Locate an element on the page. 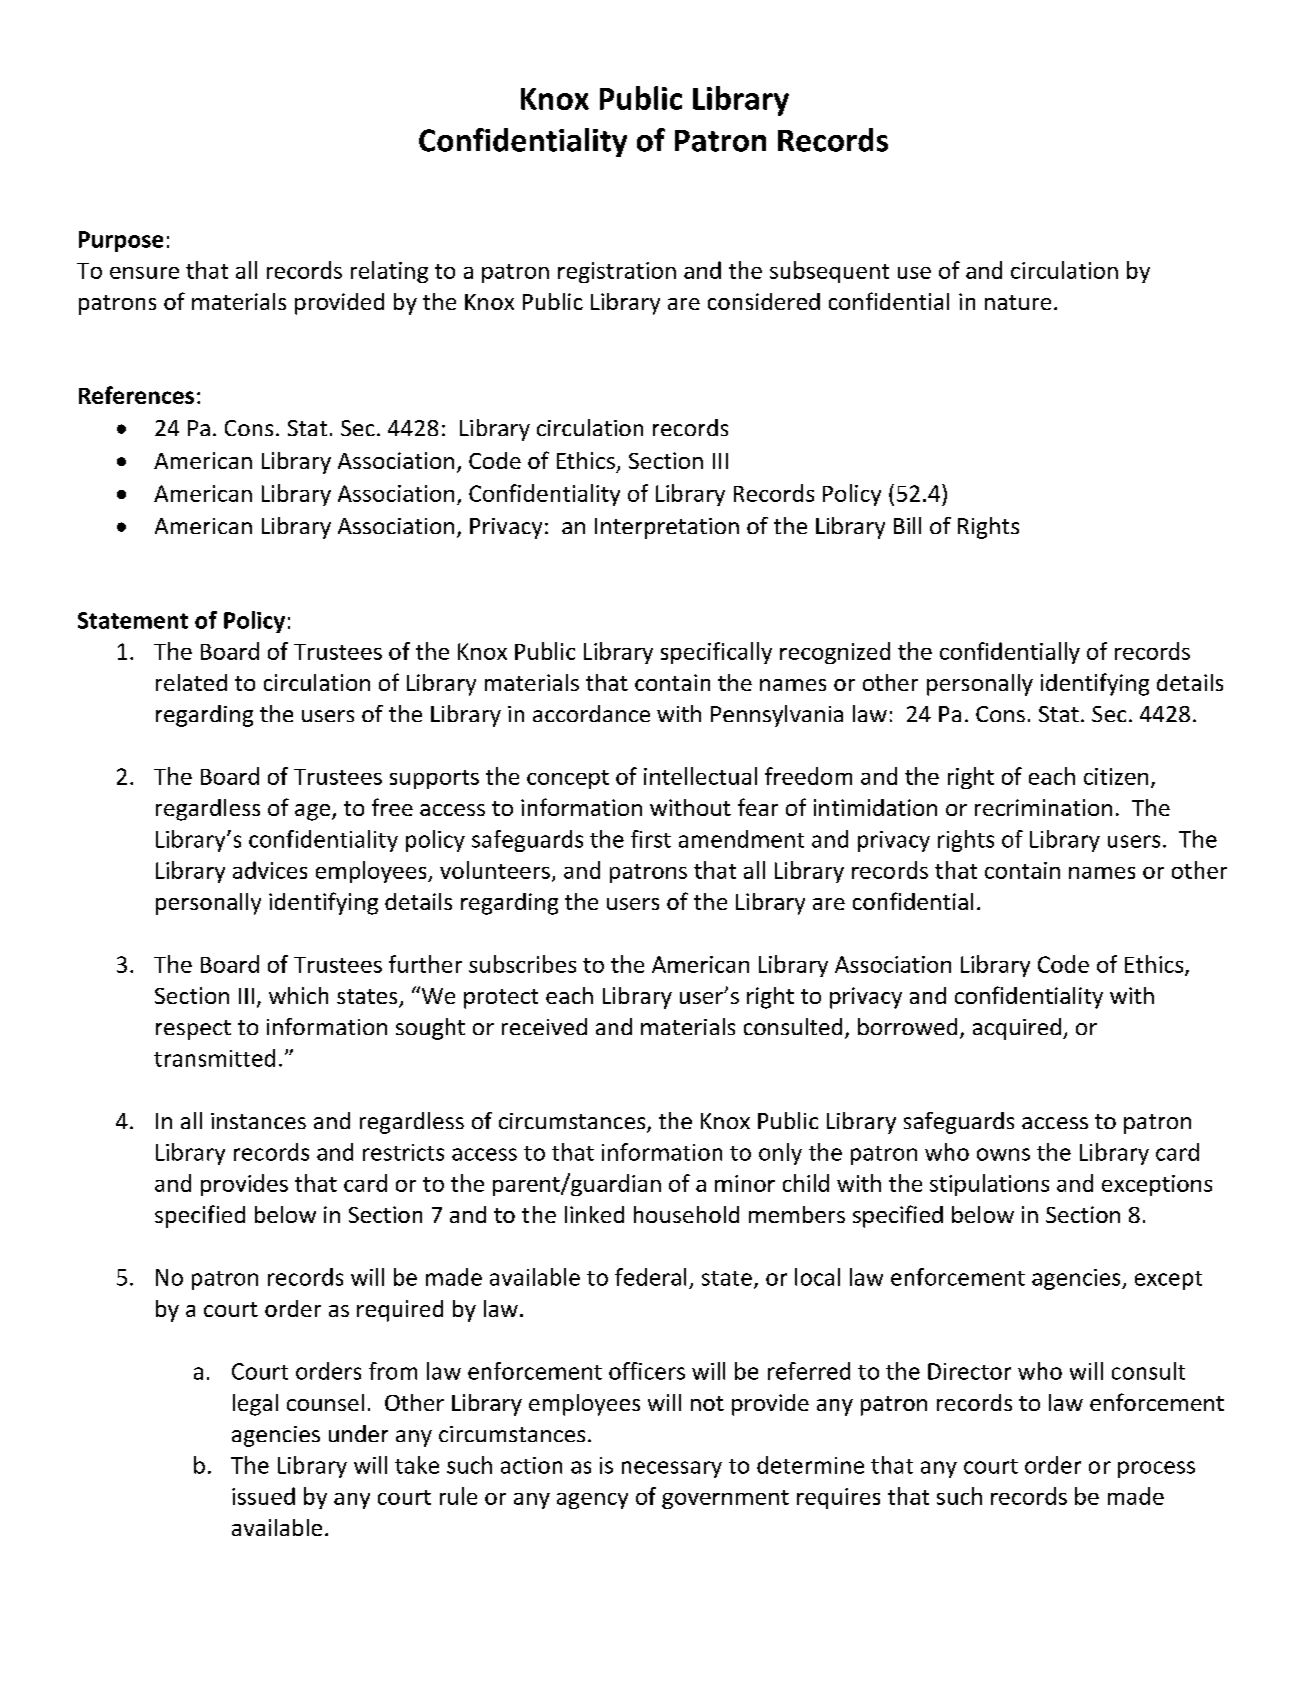 Image resolution: width=1308 pixels, height=1692 pixels. received is located at coordinates (544, 1026).
